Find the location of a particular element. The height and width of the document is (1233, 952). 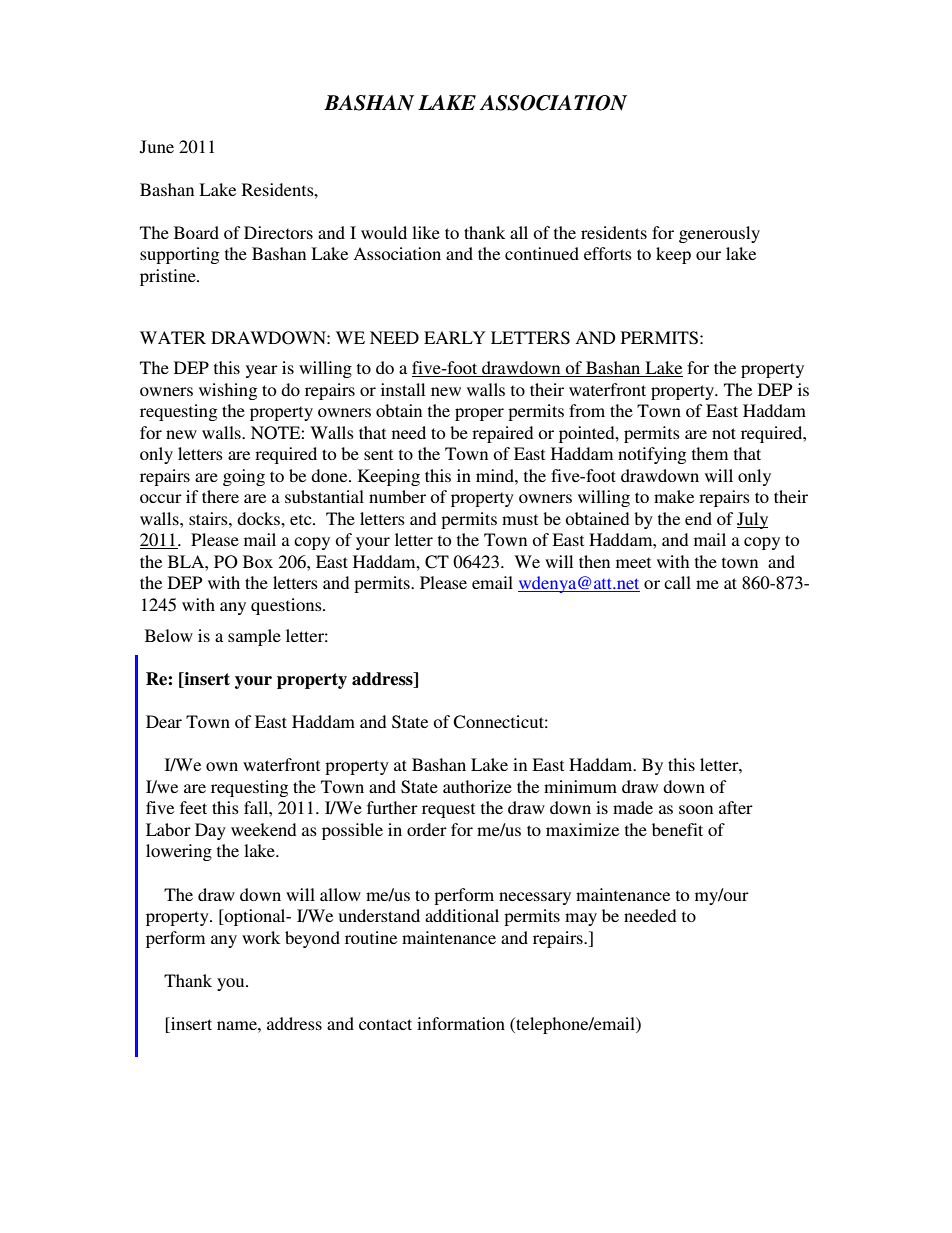

June is located at coordinates (157, 147).
